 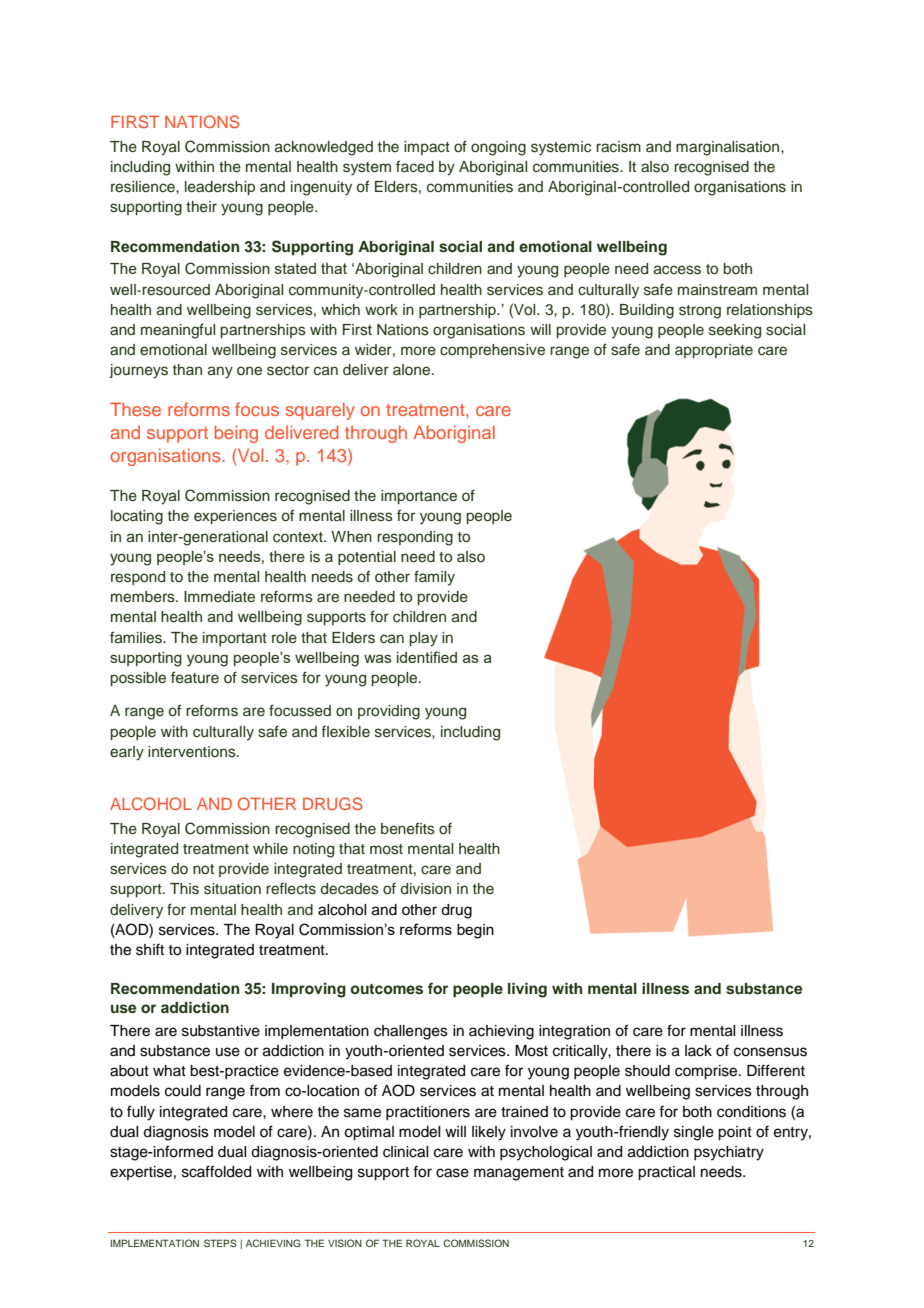 What do you see at coordinates (729, 148) in the image?
I see `marginalisation` at bounding box center [729, 148].
